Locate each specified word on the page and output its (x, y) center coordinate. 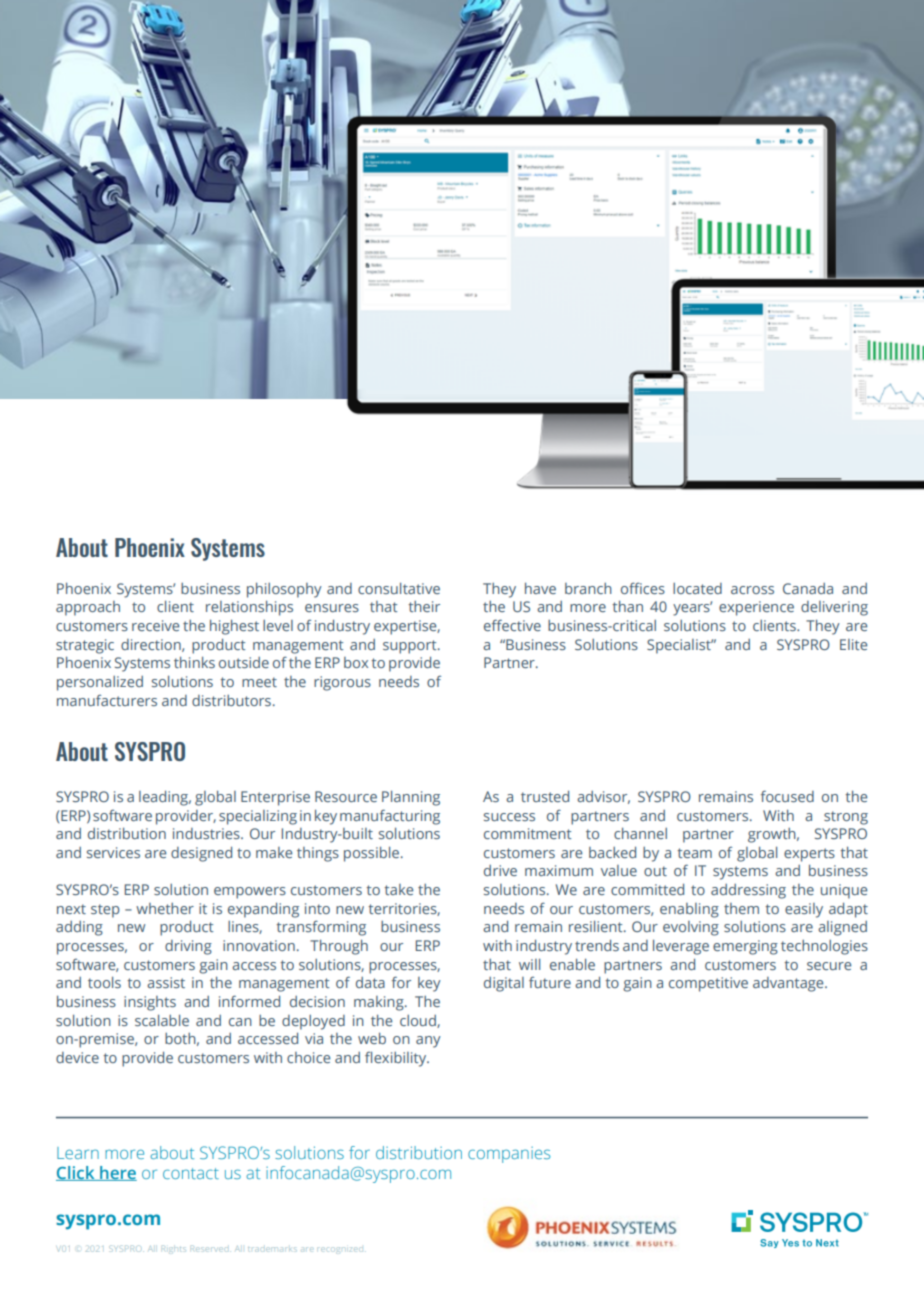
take (398, 889)
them (741, 908)
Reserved (211, 1248)
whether (165, 908)
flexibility (397, 1059)
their (424, 606)
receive (155, 625)
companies (509, 1155)
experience (756, 608)
